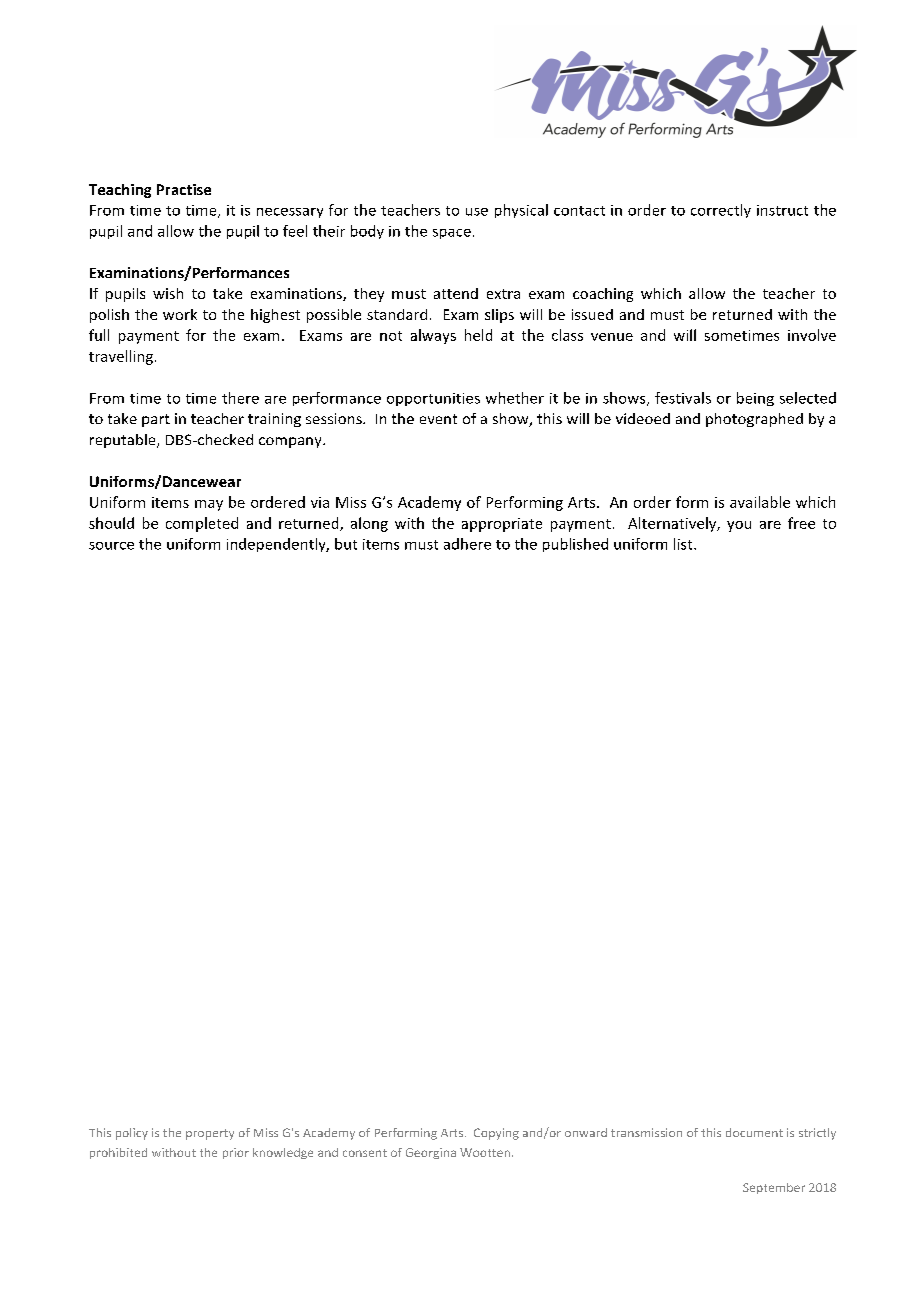 The height and width of the screenshot is (1308, 924). What do you see at coordinates (184, 189) in the screenshot?
I see `Practise` at bounding box center [184, 189].
